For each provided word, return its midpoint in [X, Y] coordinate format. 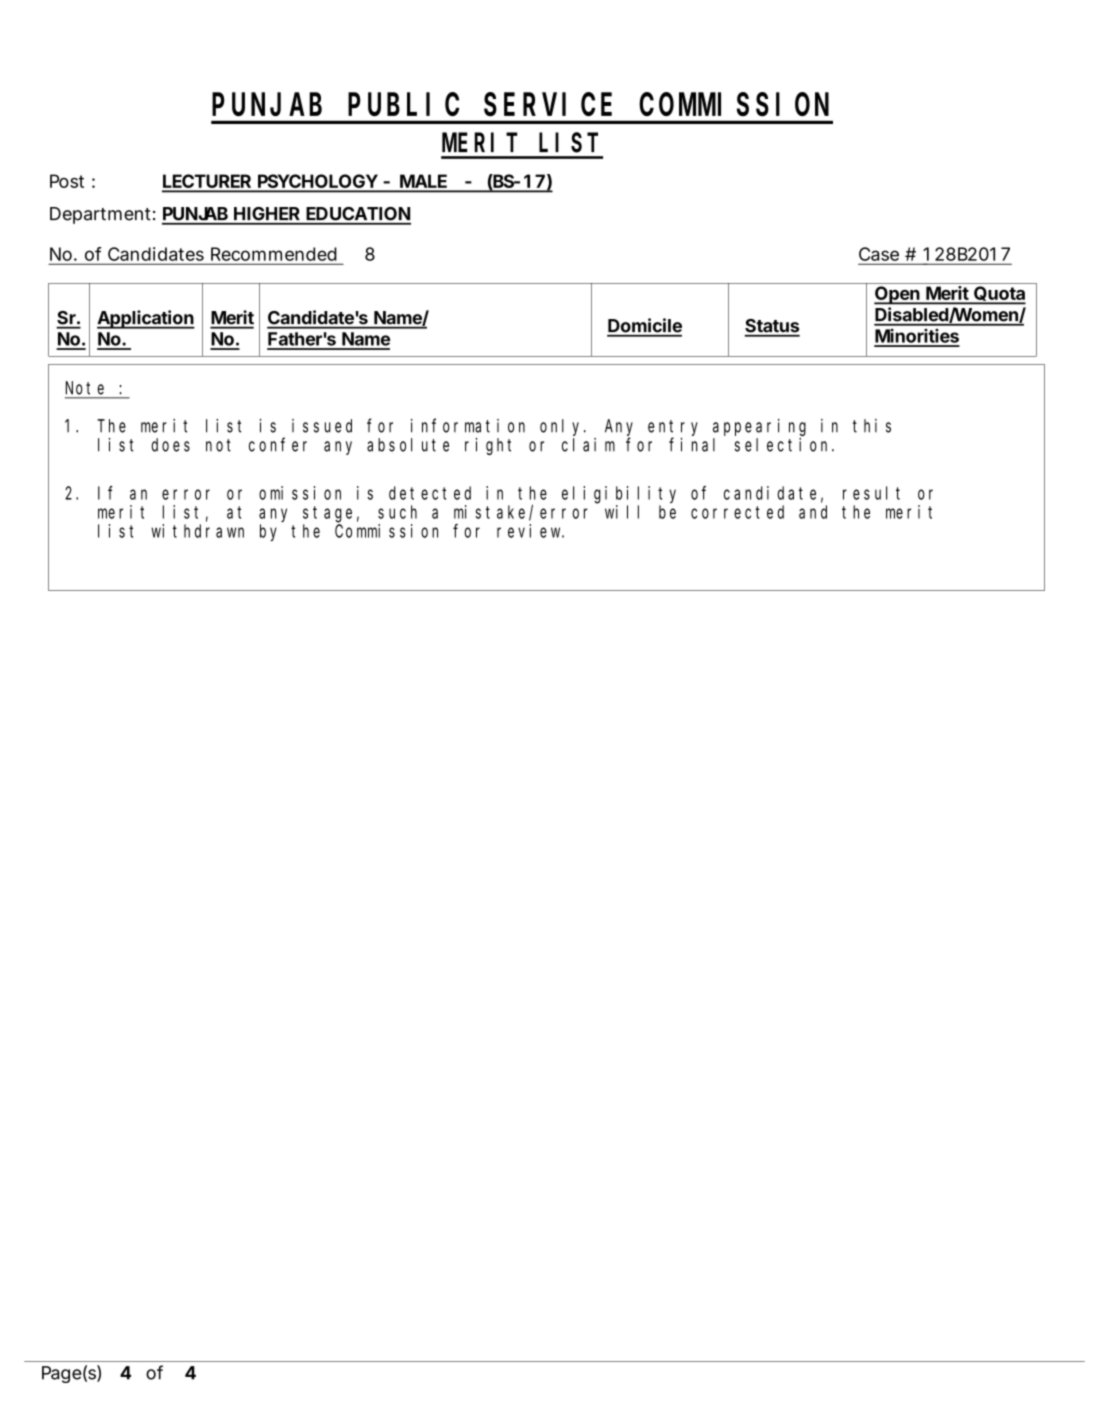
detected [430, 493]
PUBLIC [403, 105]
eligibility [619, 495]
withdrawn [197, 531]
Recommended [273, 254]
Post [67, 181]
